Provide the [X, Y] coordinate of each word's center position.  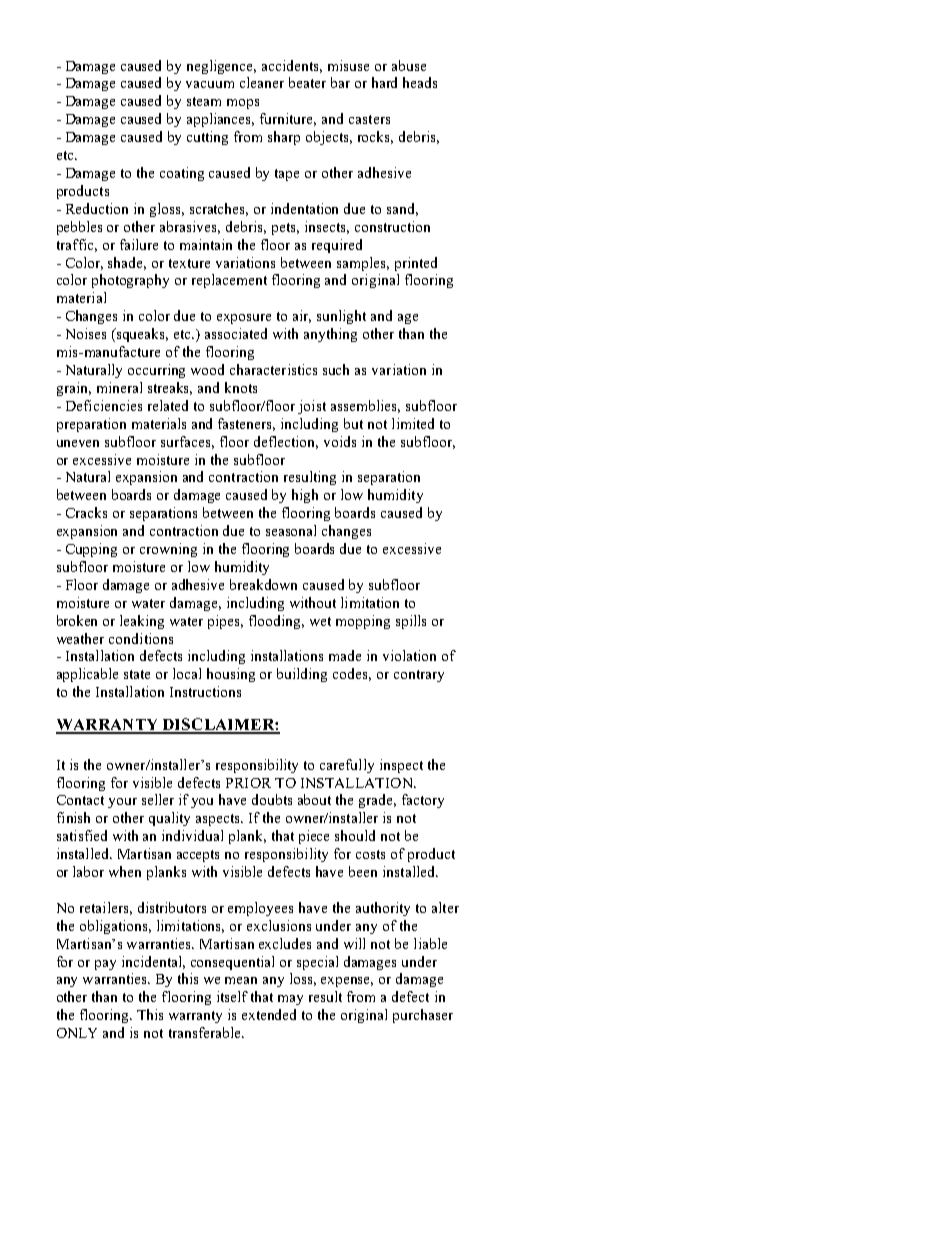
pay [105, 965]
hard [384, 82]
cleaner [262, 82]
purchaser [423, 1016]
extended [269, 1014]
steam [204, 101]
